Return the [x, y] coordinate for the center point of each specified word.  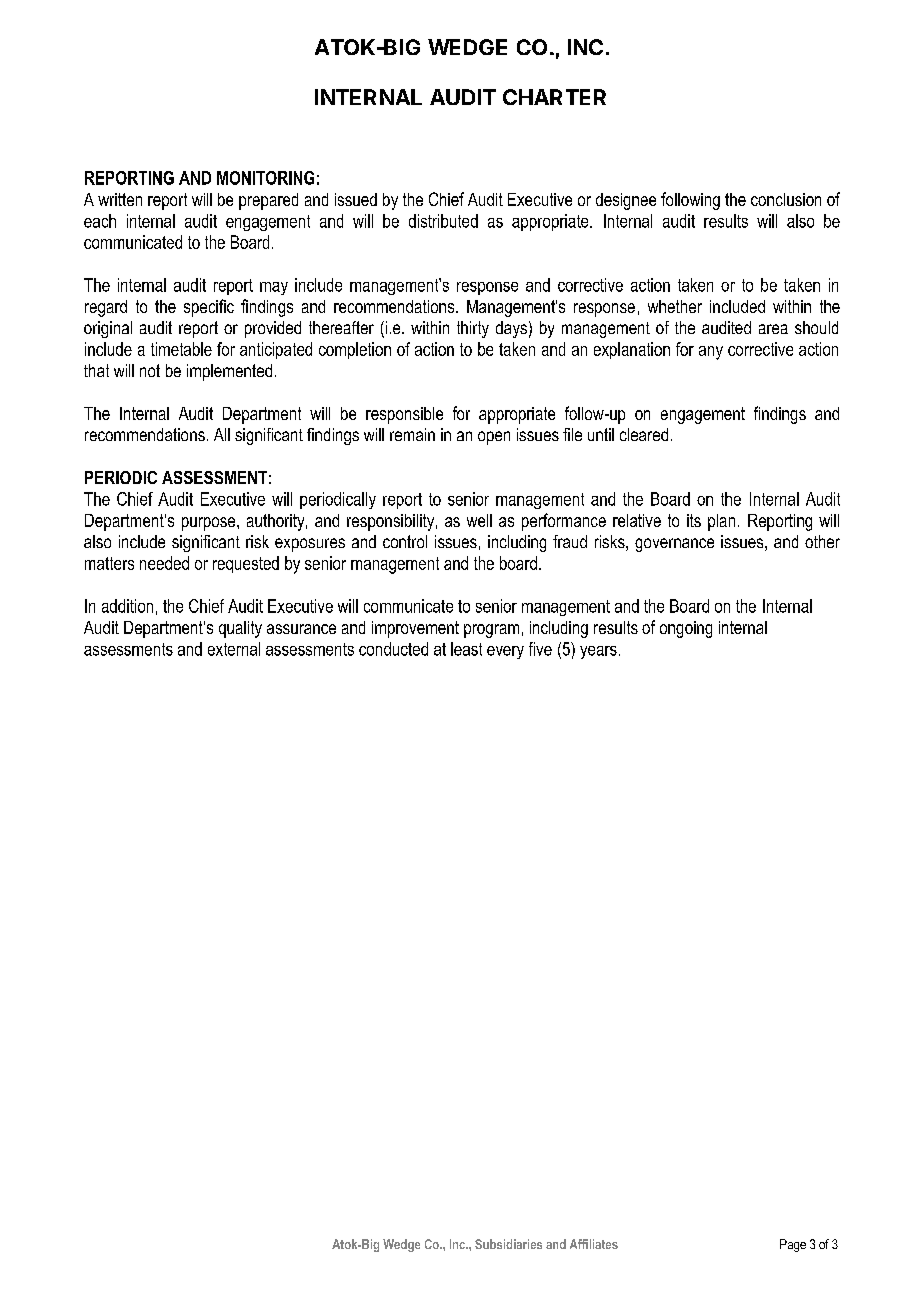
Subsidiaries [508, 1244]
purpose [210, 524]
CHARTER [554, 97]
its [694, 520]
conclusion [786, 199]
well [479, 520]
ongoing [686, 629]
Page [793, 1245]
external [234, 649]
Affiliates [594, 1244]
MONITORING [265, 178]
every [505, 652]
